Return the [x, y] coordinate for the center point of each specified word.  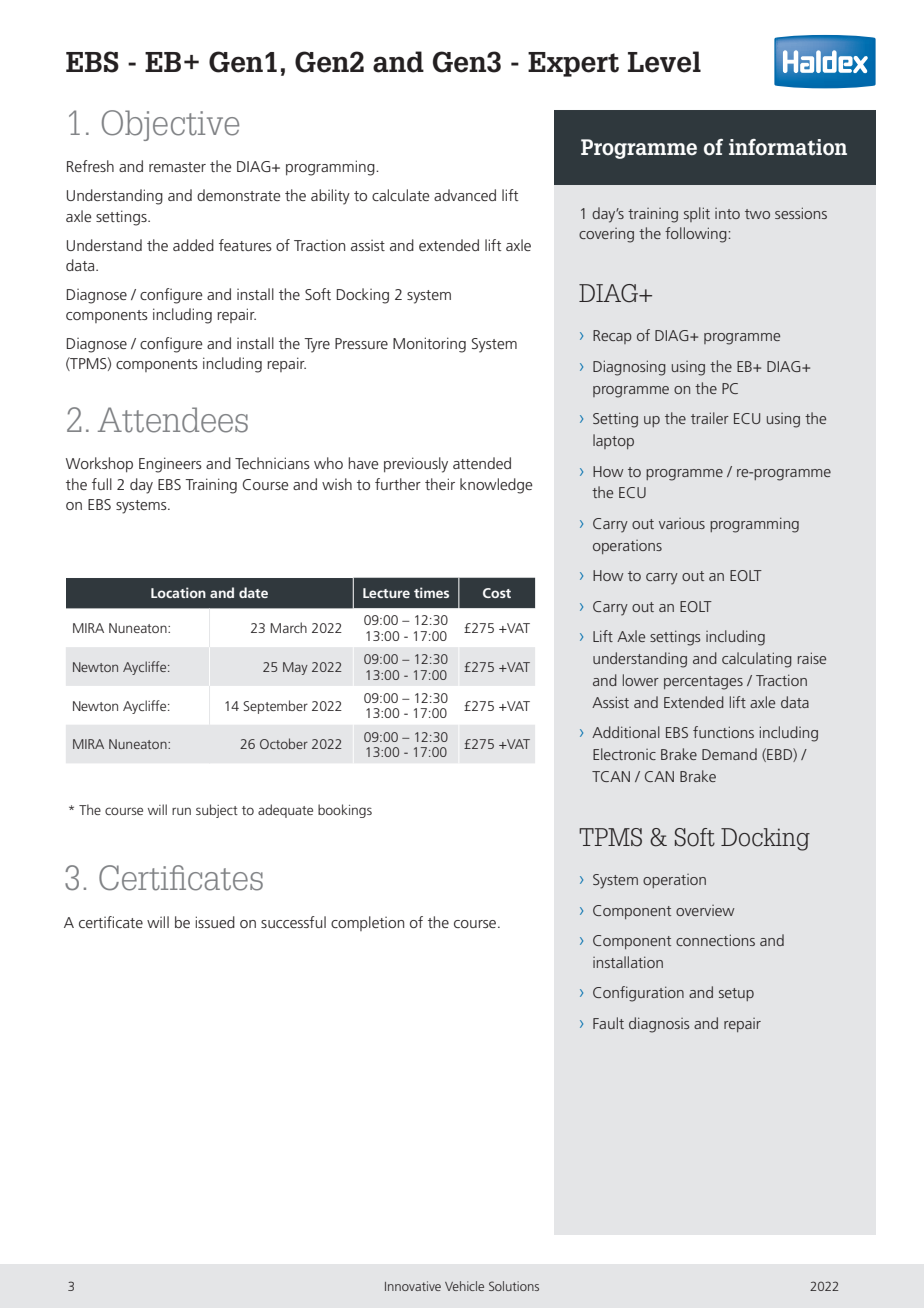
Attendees [173, 420]
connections [715, 940]
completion [367, 923]
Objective [170, 125]
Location [178, 592]
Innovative [413, 1286]
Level [664, 62]
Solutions [514, 1286]
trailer [710, 418]
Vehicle [464, 1286]
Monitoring [429, 345]
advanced [465, 195]
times [431, 592]
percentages [703, 683]
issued [215, 922]
